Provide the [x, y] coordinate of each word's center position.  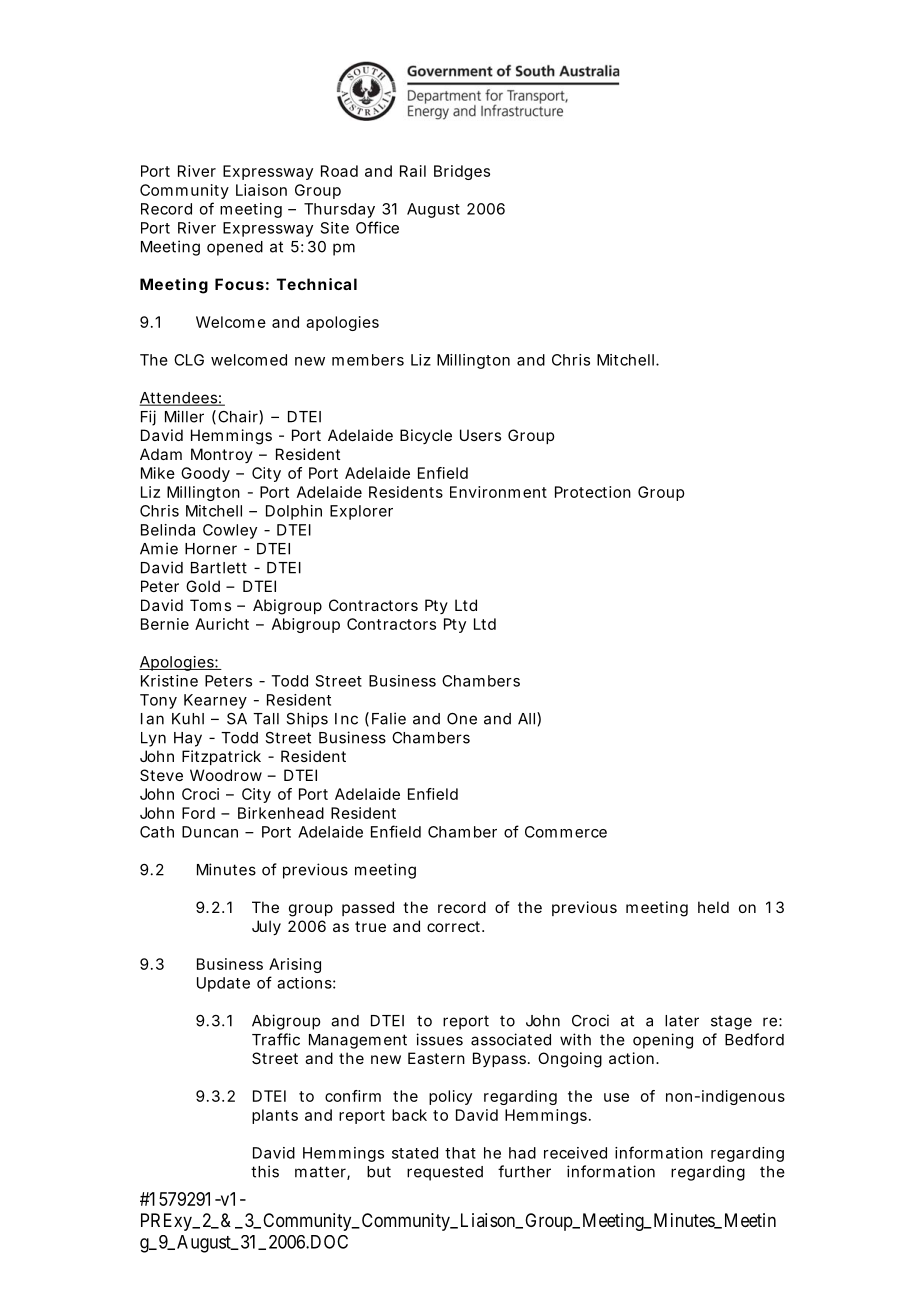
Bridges [462, 172]
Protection [593, 492]
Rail [413, 171]
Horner [211, 549]
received [575, 1153]
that [460, 1153]
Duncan [210, 832]
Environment [498, 492]
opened [235, 248]
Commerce [566, 832]
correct [455, 926]
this [265, 1171]
